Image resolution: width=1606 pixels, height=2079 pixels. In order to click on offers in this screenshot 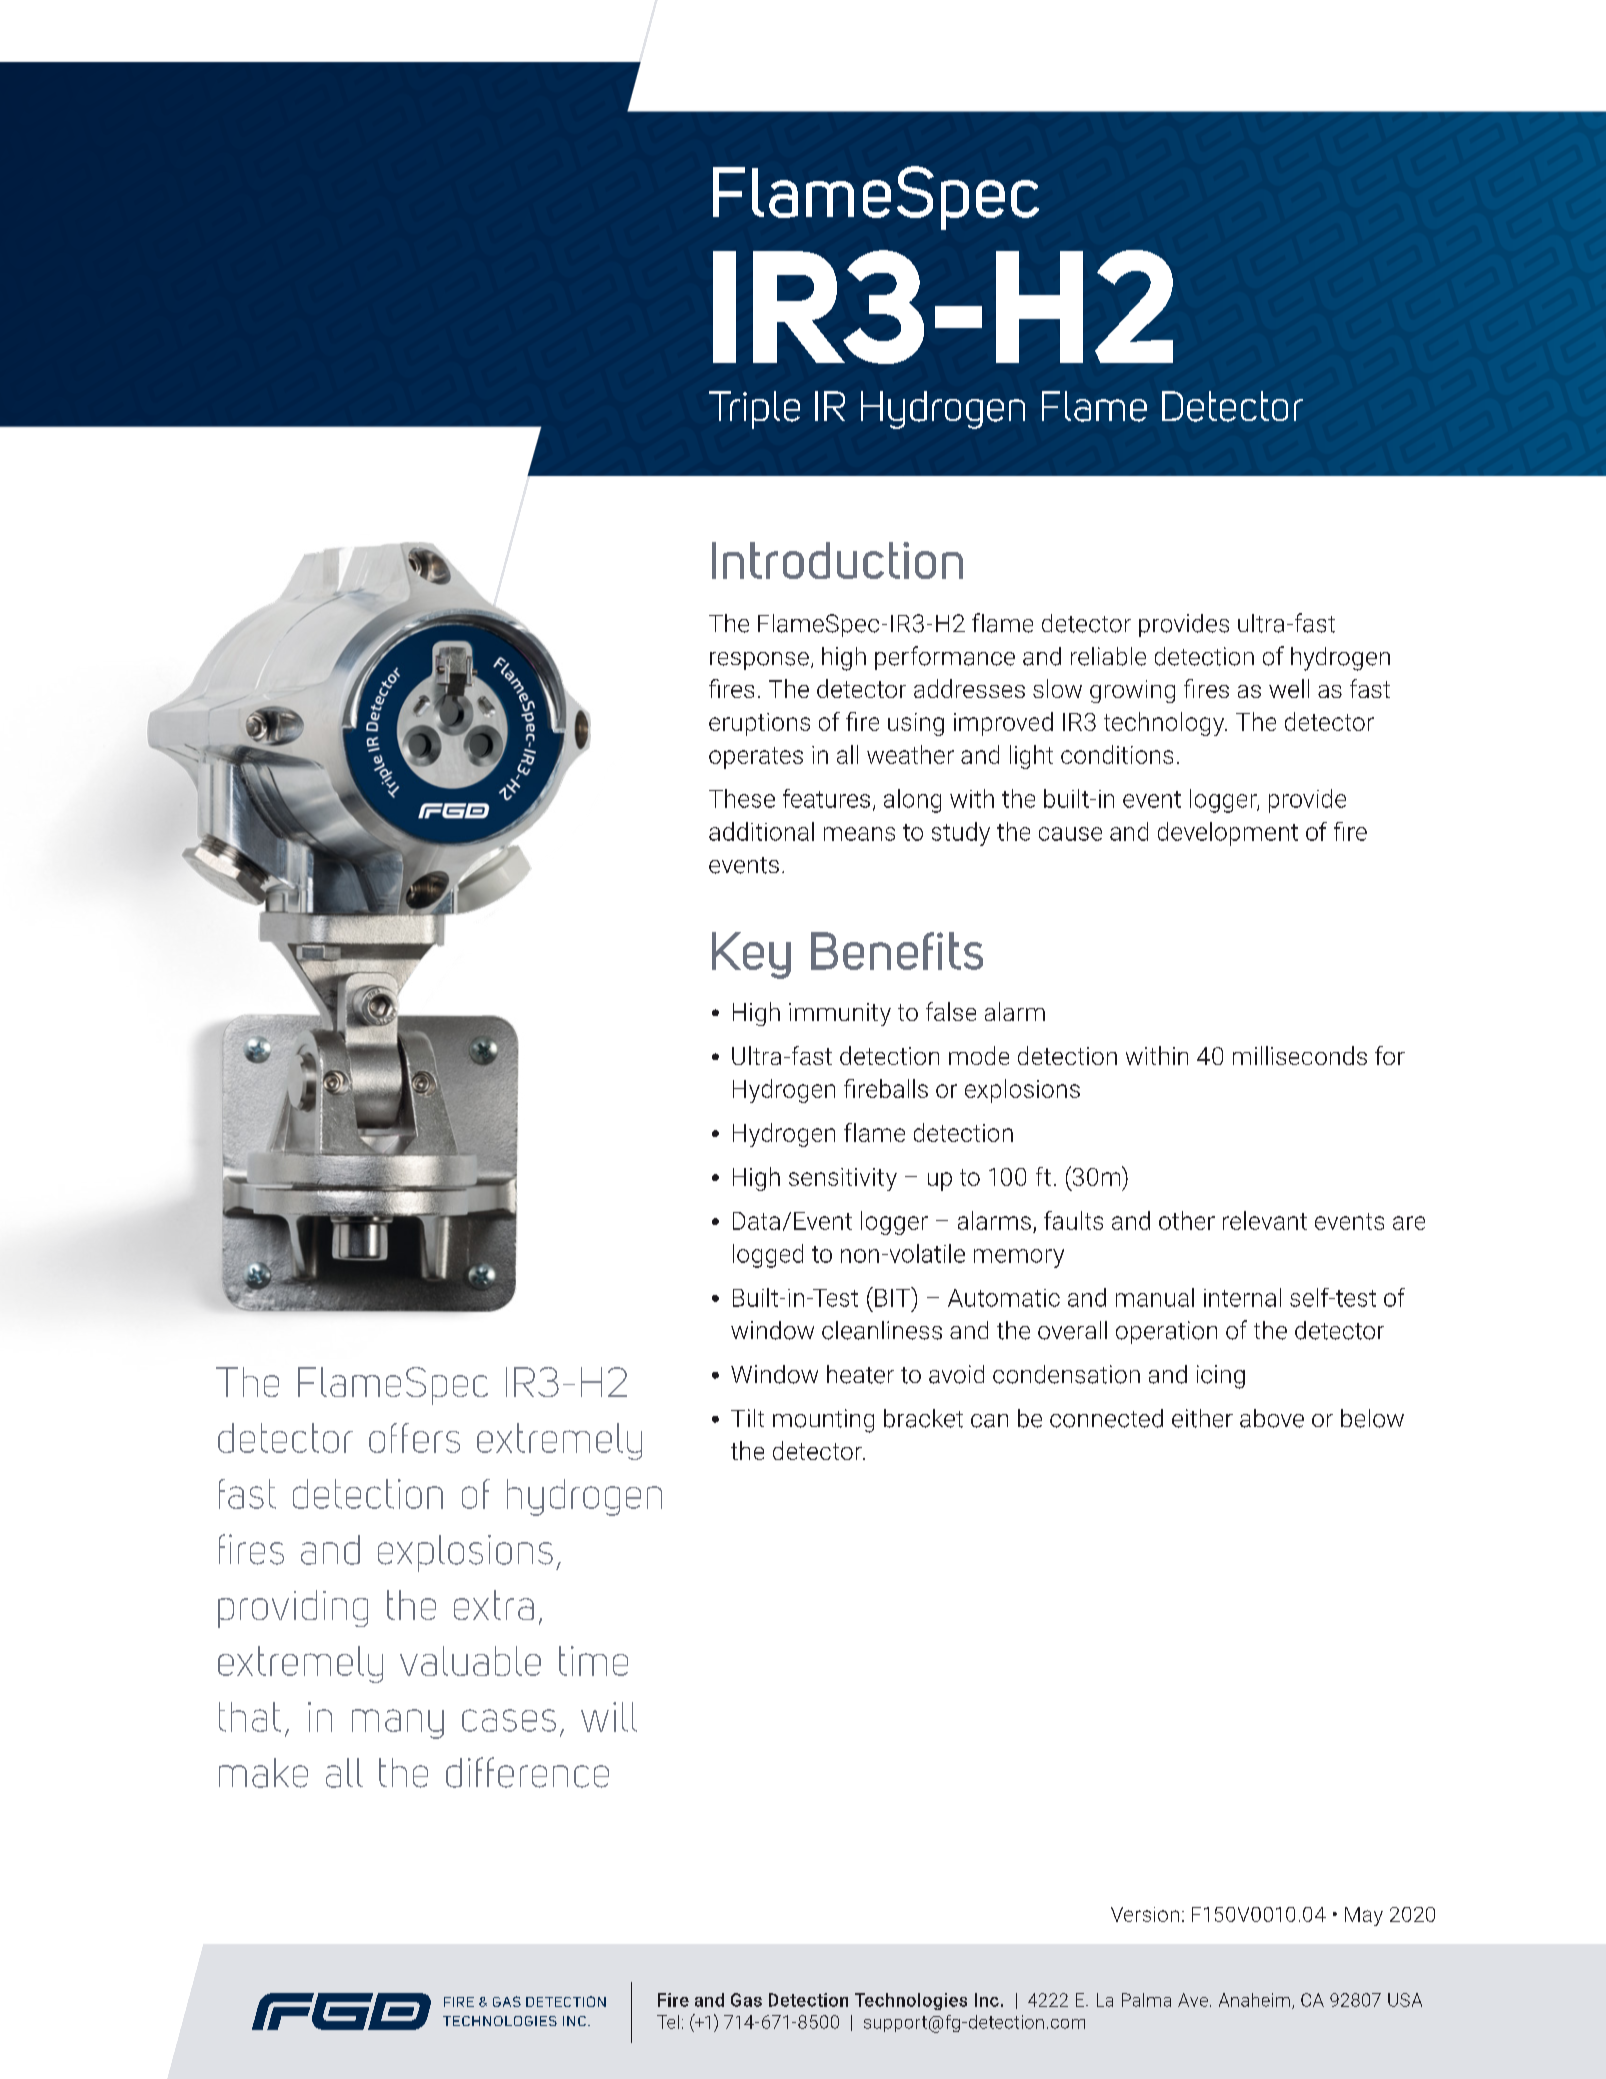, I will do `click(414, 1438)`.
